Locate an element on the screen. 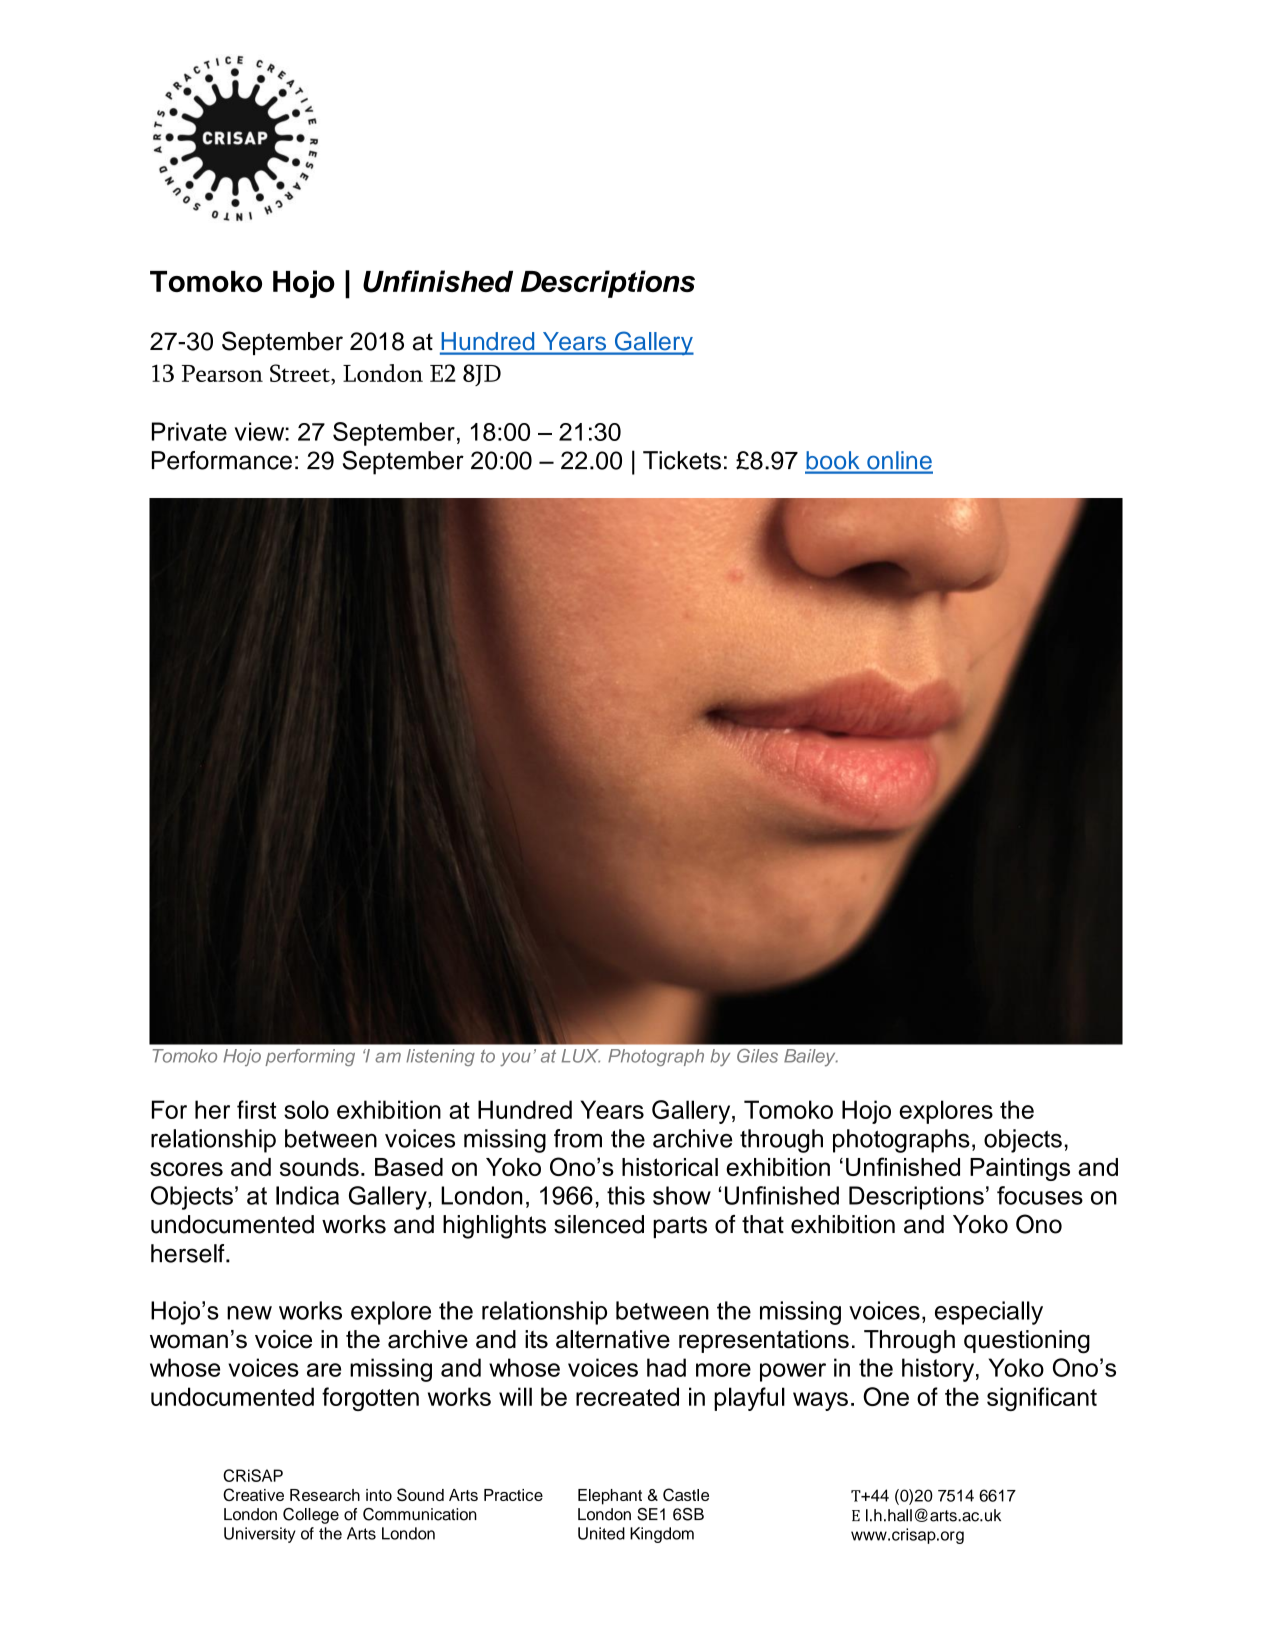 This screenshot has width=1272, height=1647. Pearson is located at coordinates (222, 373).
